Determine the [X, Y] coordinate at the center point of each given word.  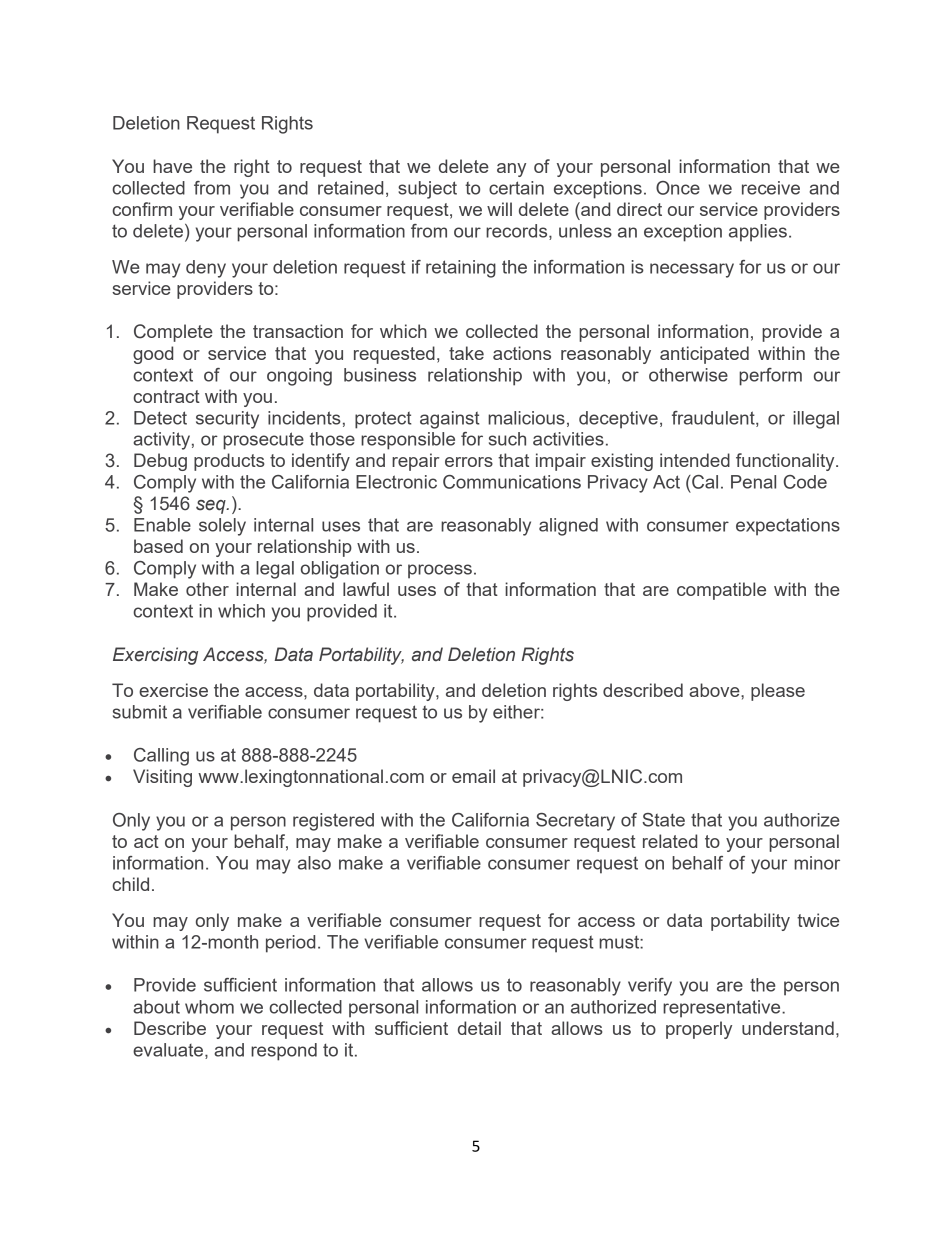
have [172, 166]
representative [723, 1009]
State [663, 820]
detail [479, 1028]
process [440, 571]
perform [770, 377]
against [450, 420]
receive [771, 188]
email [473, 776]
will [499, 209]
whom [209, 1007]
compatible [721, 591]
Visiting [162, 778]
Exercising [155, 656]
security [227, 420]
